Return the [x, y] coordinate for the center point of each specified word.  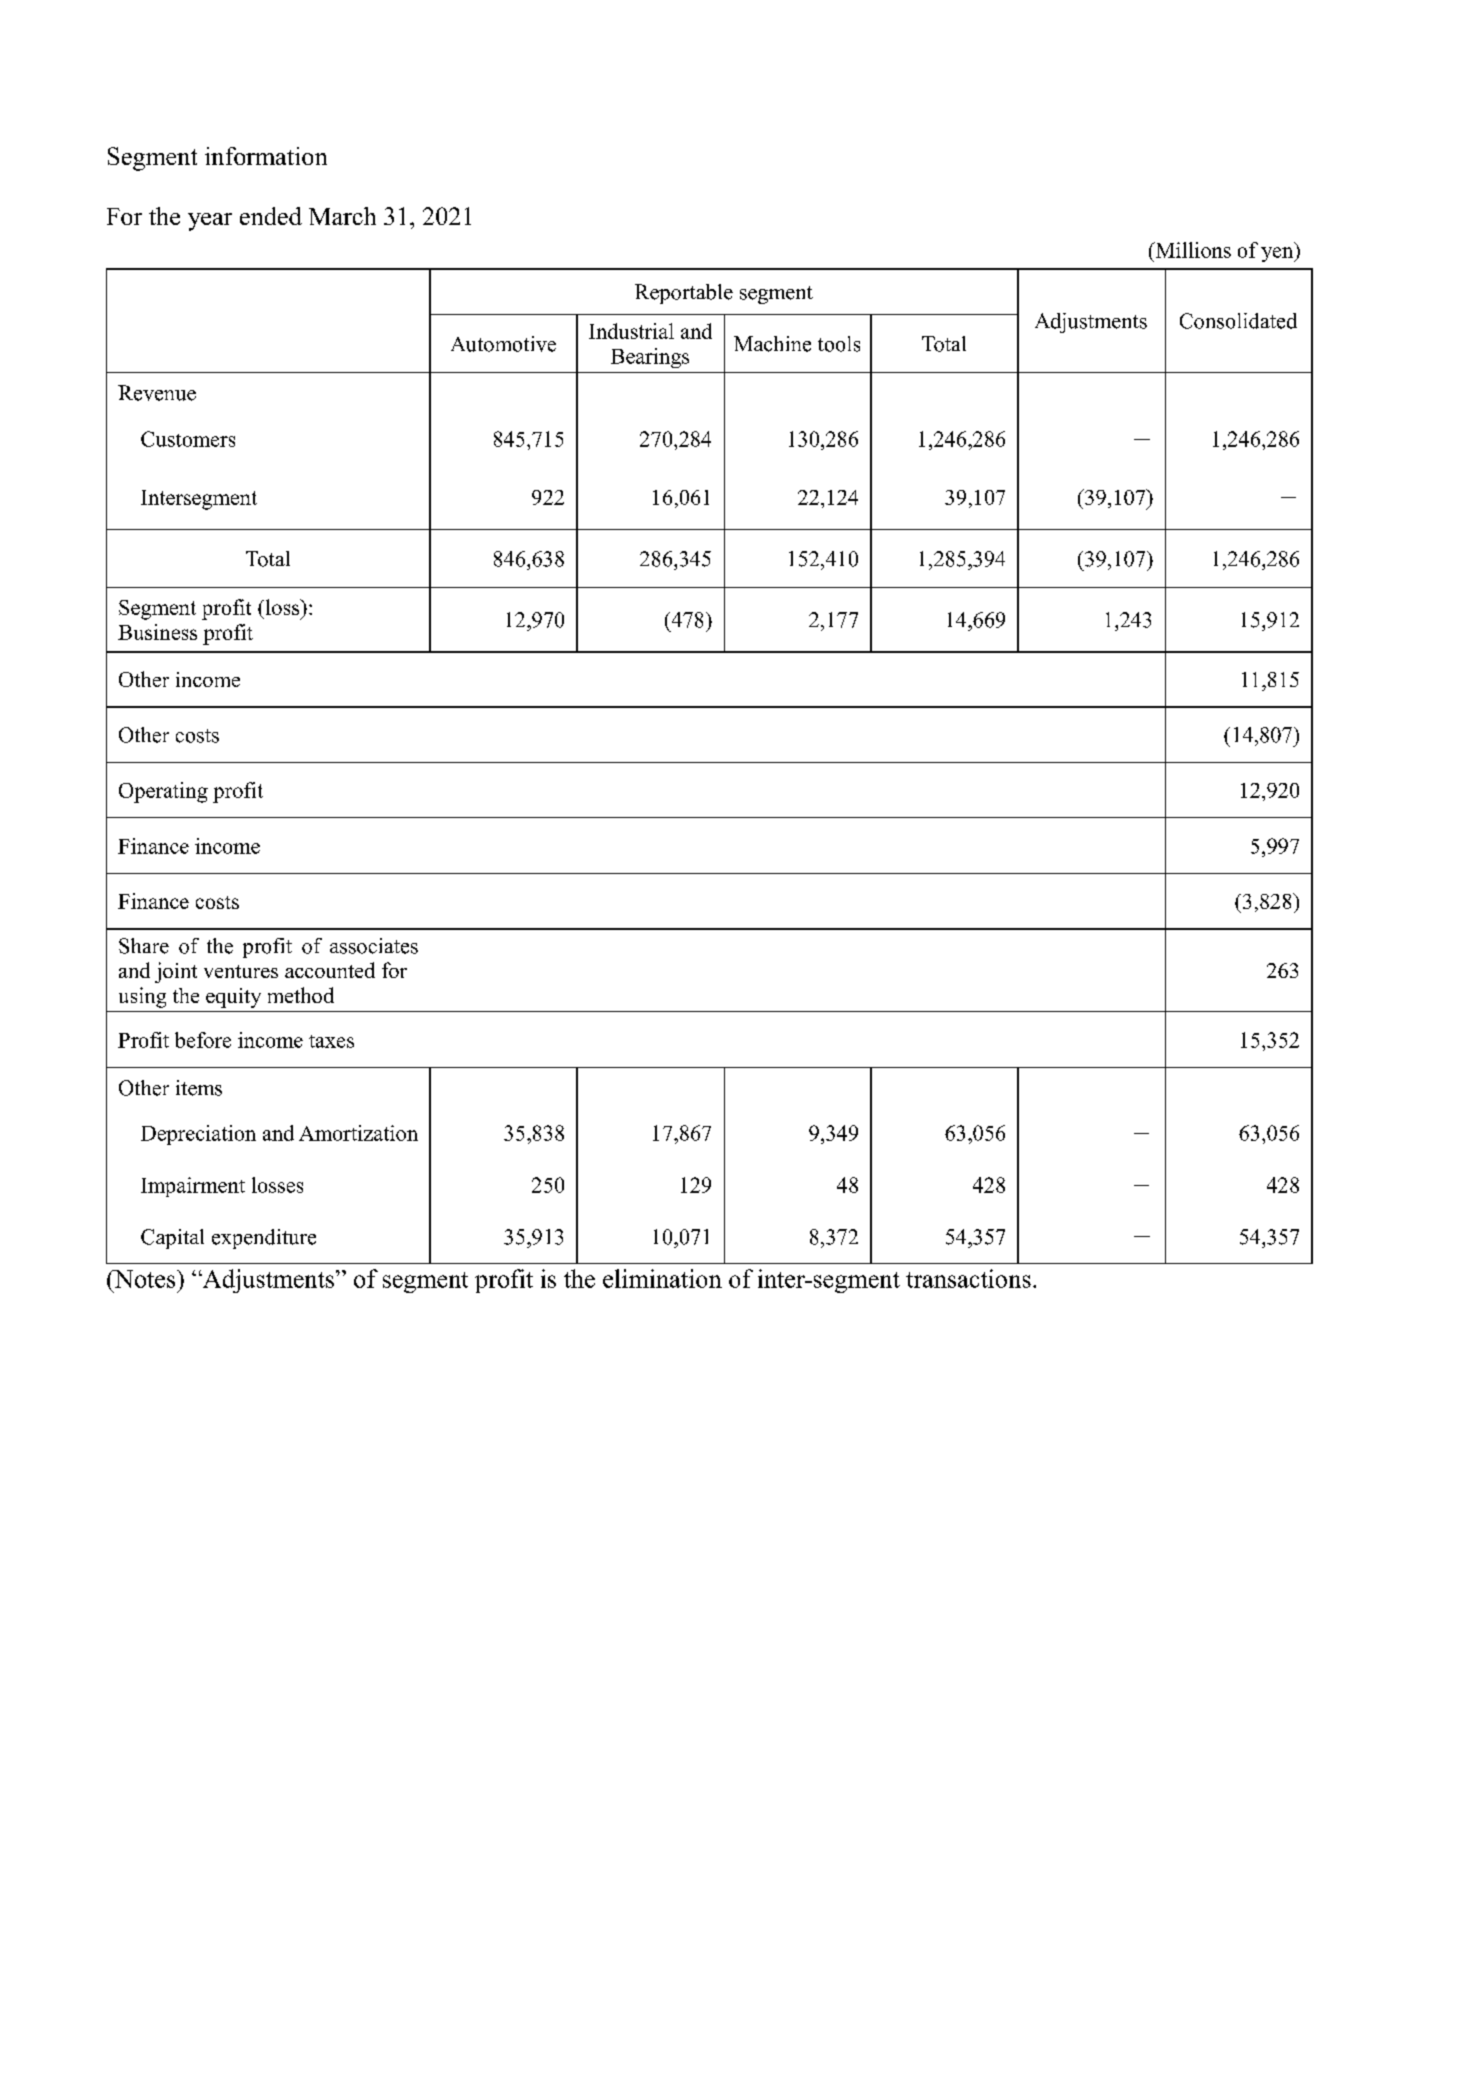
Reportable [684, 294]
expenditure [264, 1239]
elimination [662, 1278]
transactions [968, 1278]
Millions [1192, 250]
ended [271, 216]
